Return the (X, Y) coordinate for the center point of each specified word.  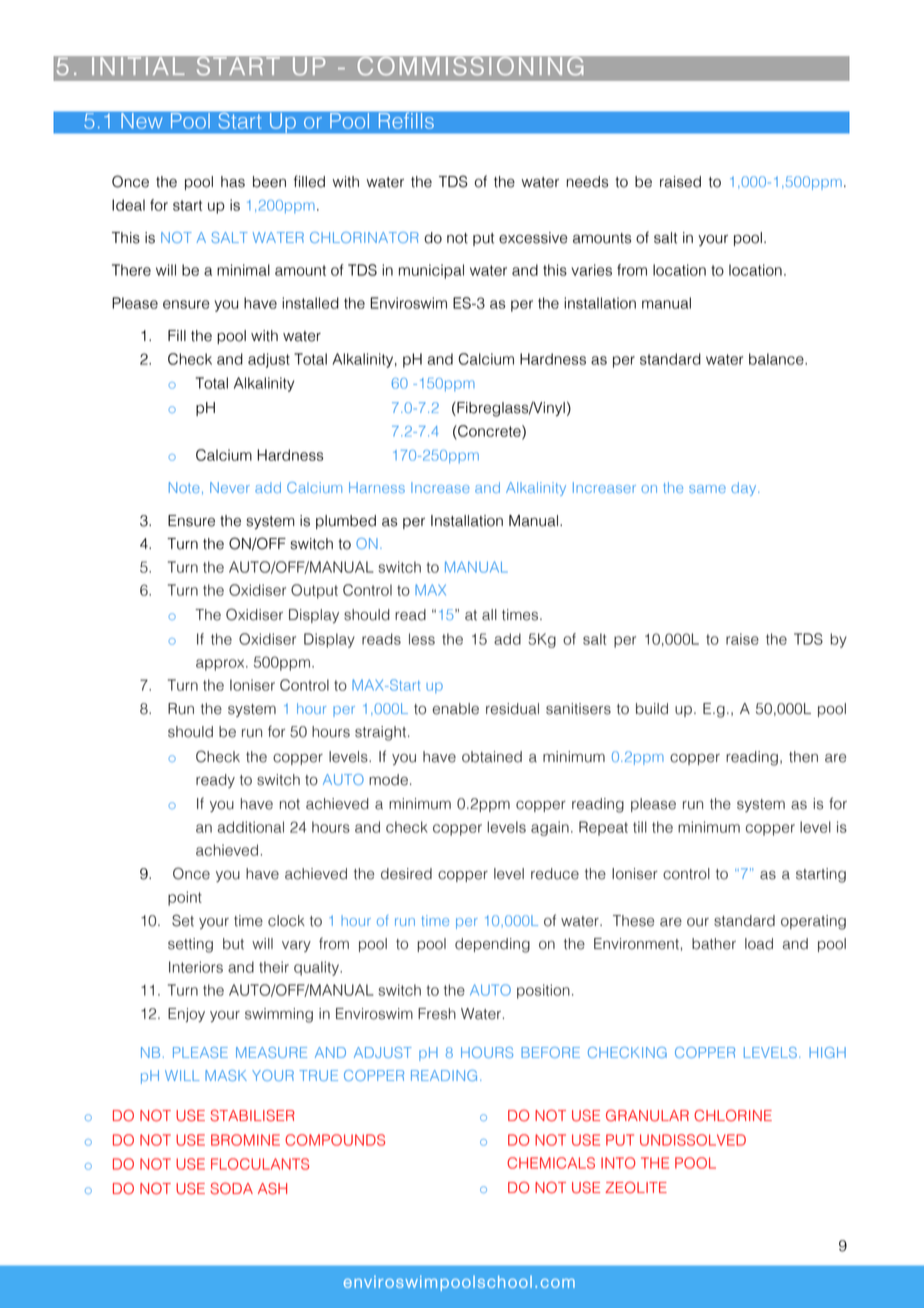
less (422, 639)
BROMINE (245, 1140)
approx (221, 665)
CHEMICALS (551, 1163)
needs (587, 182)
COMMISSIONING (470, 67)
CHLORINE (733, 1115)
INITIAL (139, 67)
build (652, 709)
